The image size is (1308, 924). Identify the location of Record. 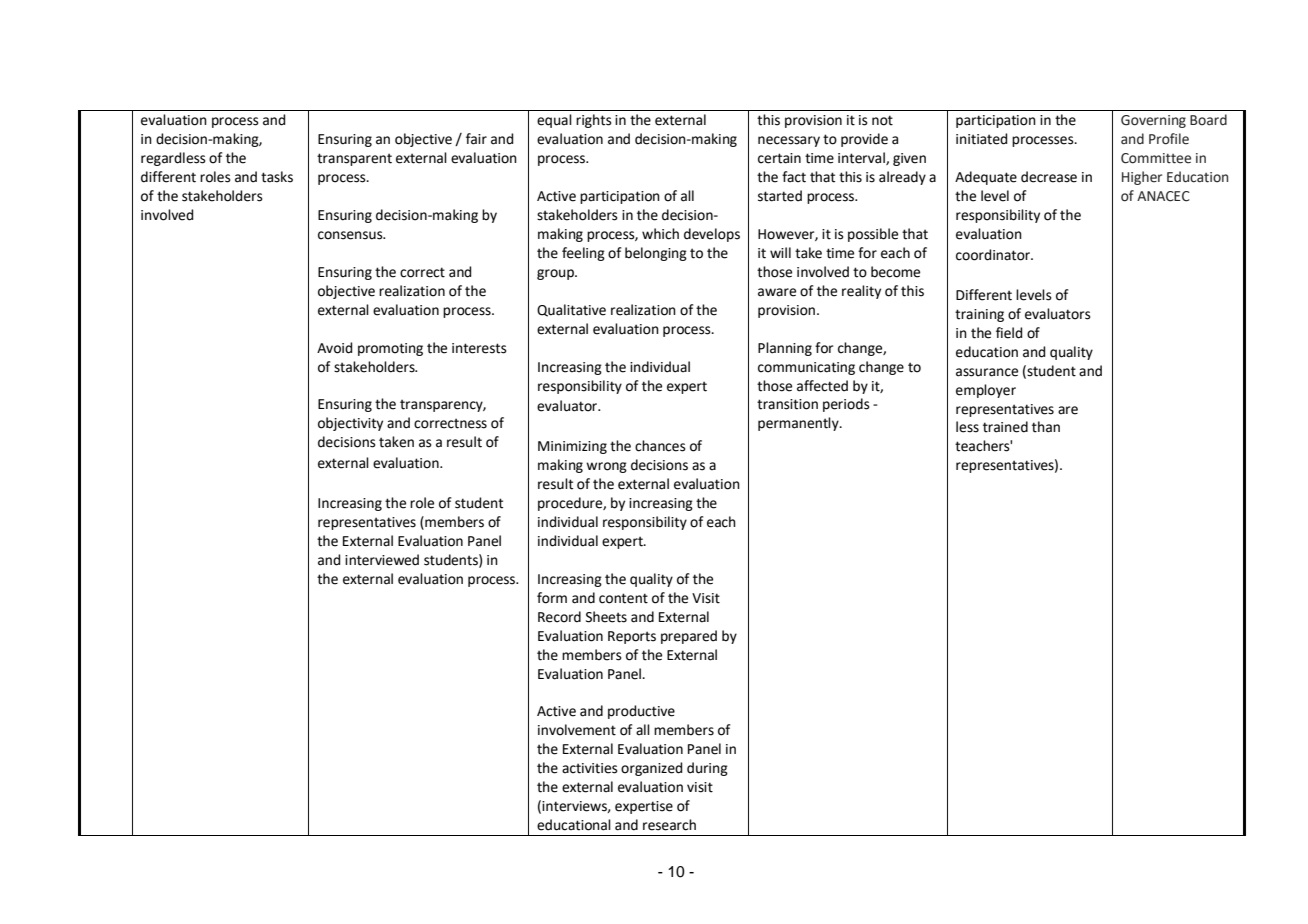
(559, 617).
